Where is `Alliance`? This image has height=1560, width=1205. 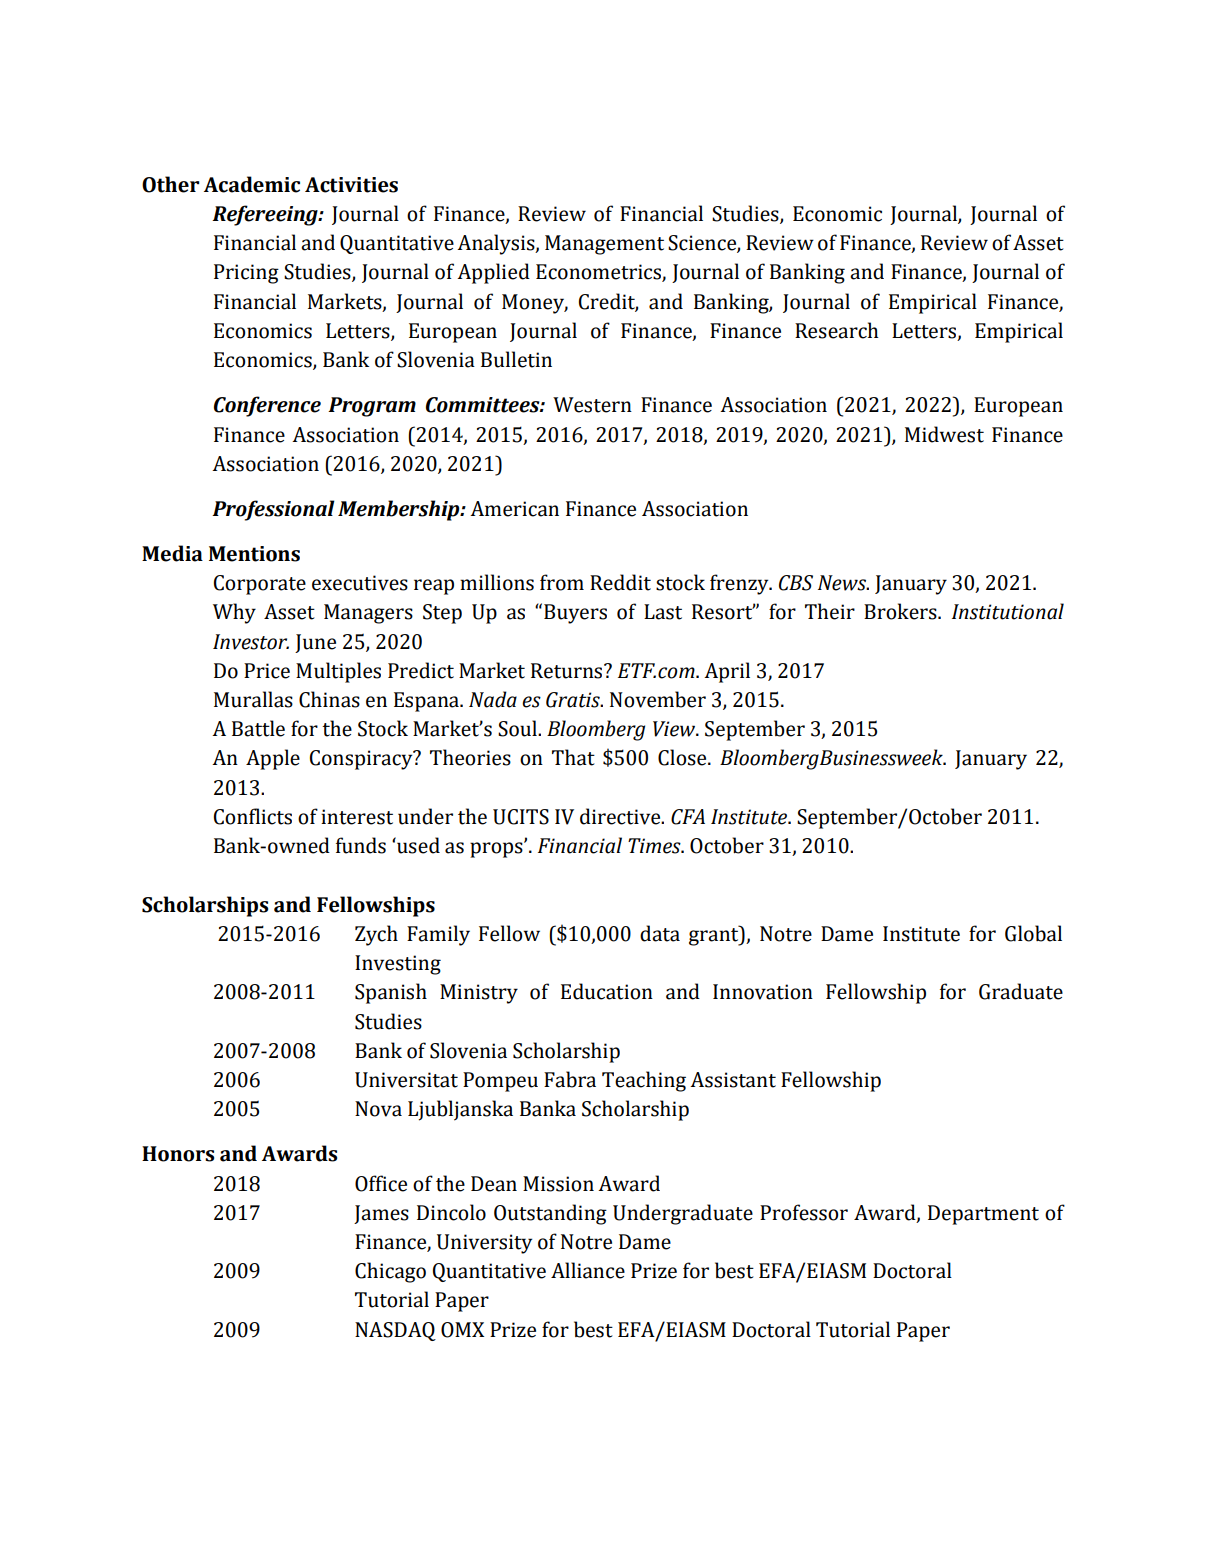 Alliance is located at coordinates (588, 1270).
